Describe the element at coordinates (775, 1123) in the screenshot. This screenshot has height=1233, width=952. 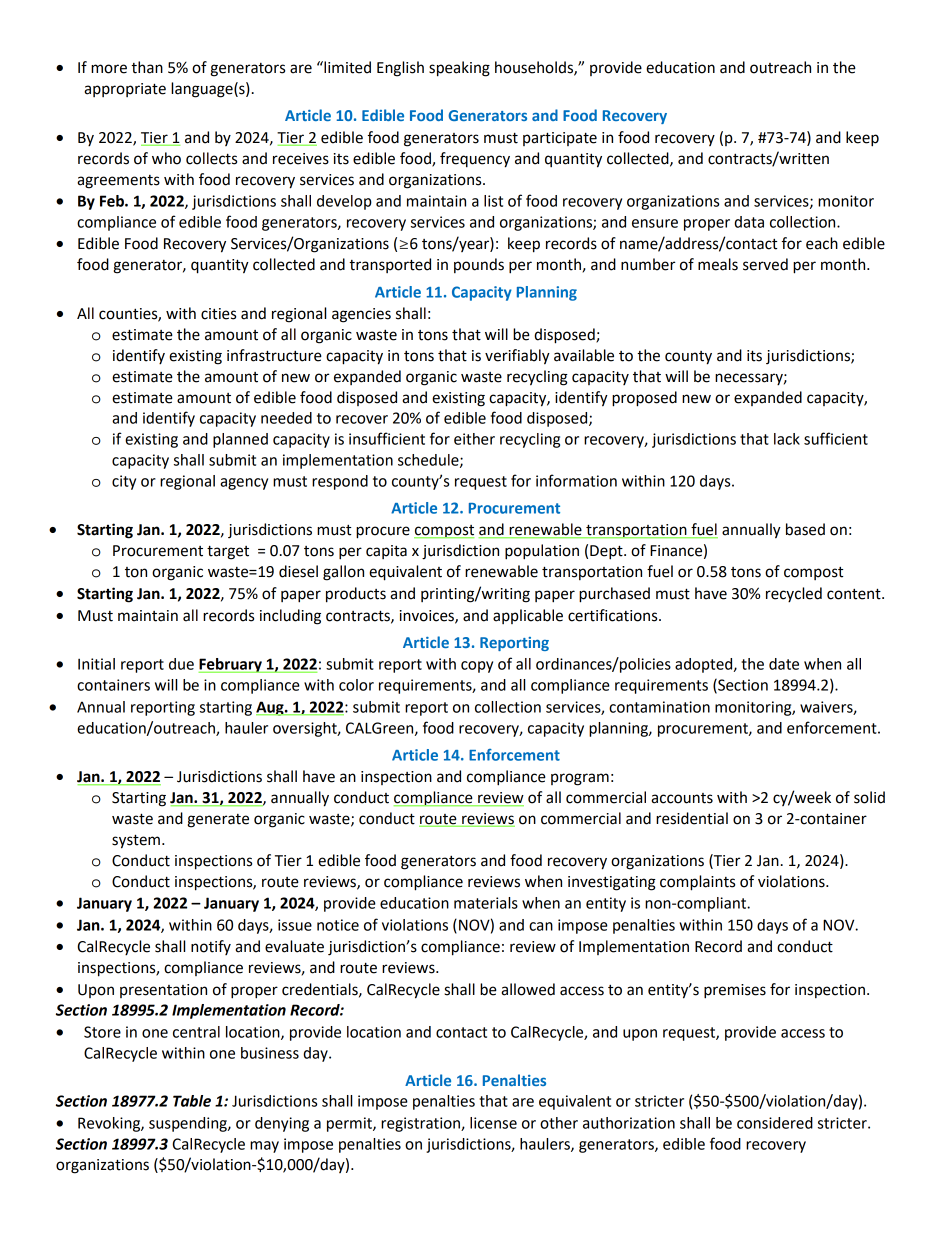
I see `considered` at that location.
